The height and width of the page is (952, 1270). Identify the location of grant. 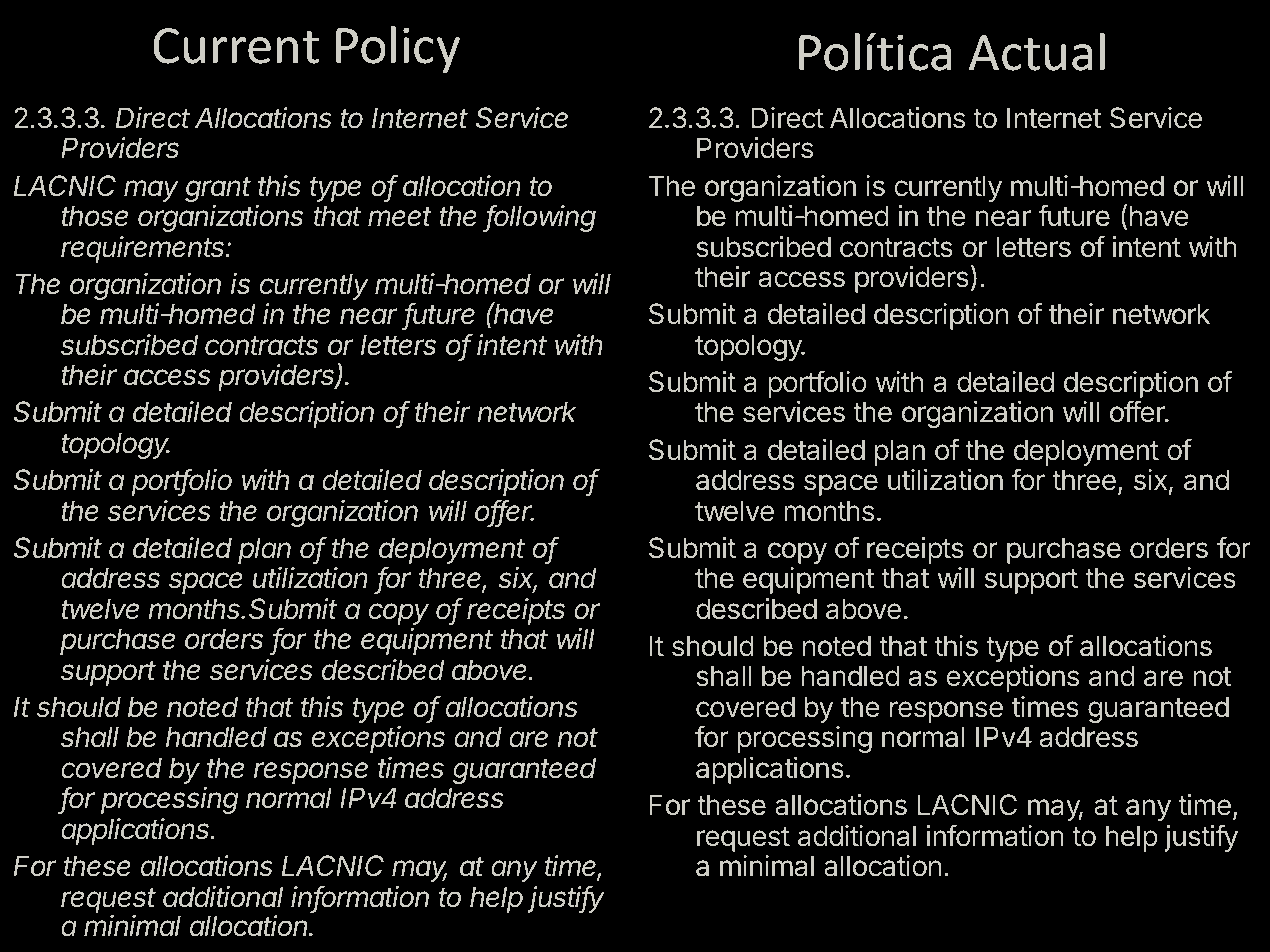
(218, 189).
